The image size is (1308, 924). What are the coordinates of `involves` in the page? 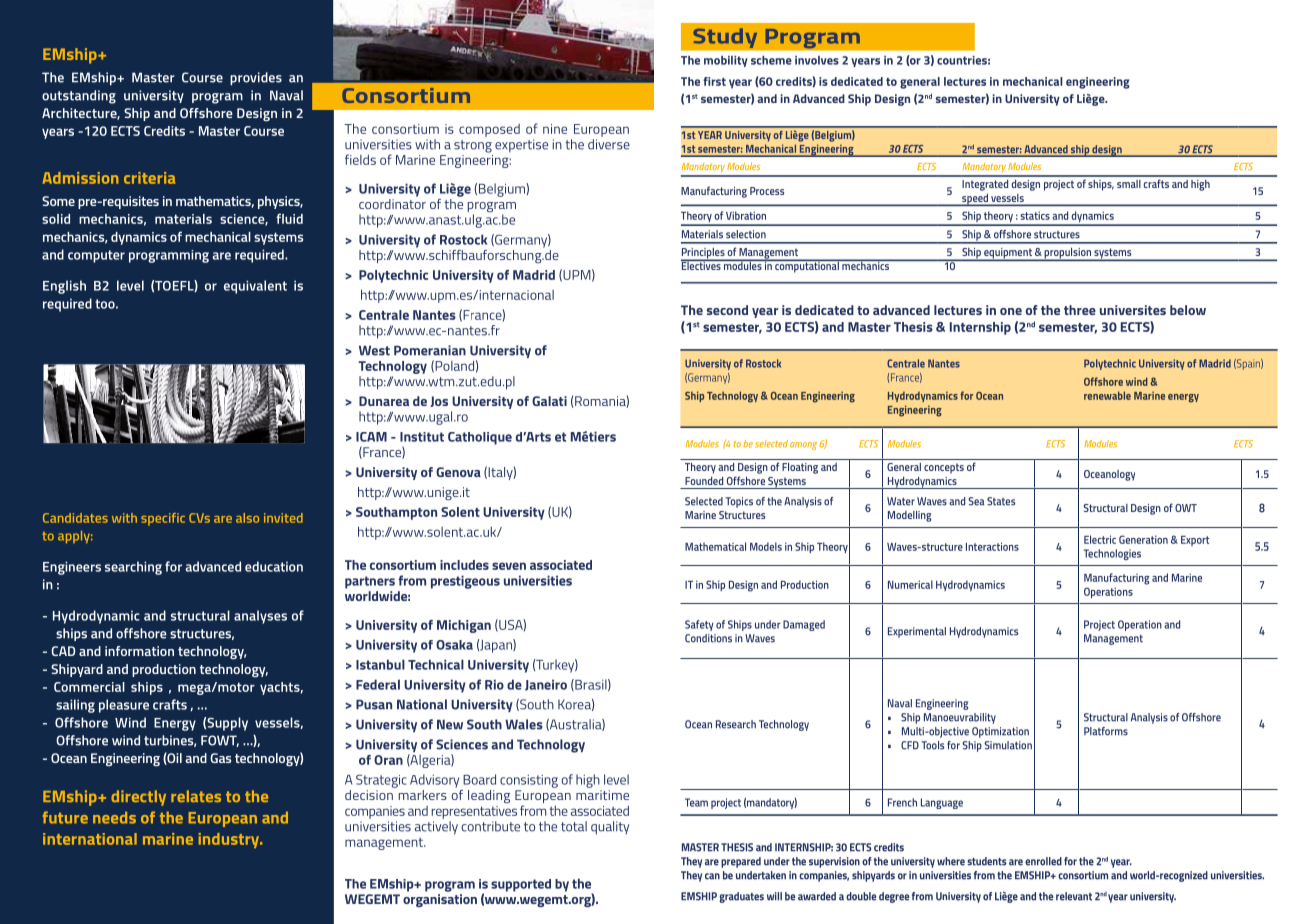 It's located at (817, 60).
